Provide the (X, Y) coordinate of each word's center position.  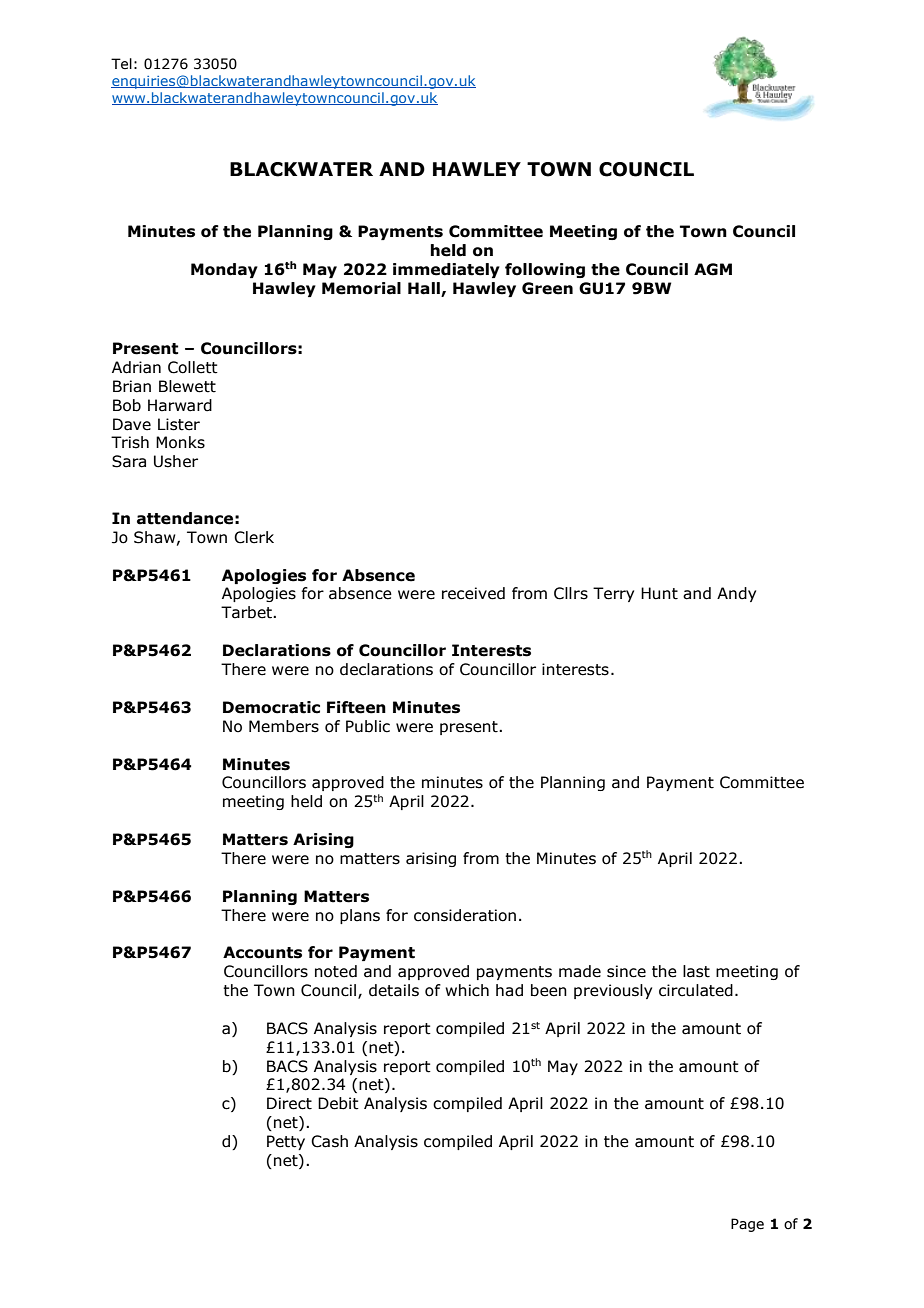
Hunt (659, 593)
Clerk (254, 537)
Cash (329, 1141)
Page (747, 1225)
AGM (713, 269)
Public (368, 726)
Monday (224, 270)
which (467, 990)
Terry (613, 594)
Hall (424, 288)
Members (284, 726)
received (473, 593)
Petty (286, 1142)
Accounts (262, 952)
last (696, 971)
